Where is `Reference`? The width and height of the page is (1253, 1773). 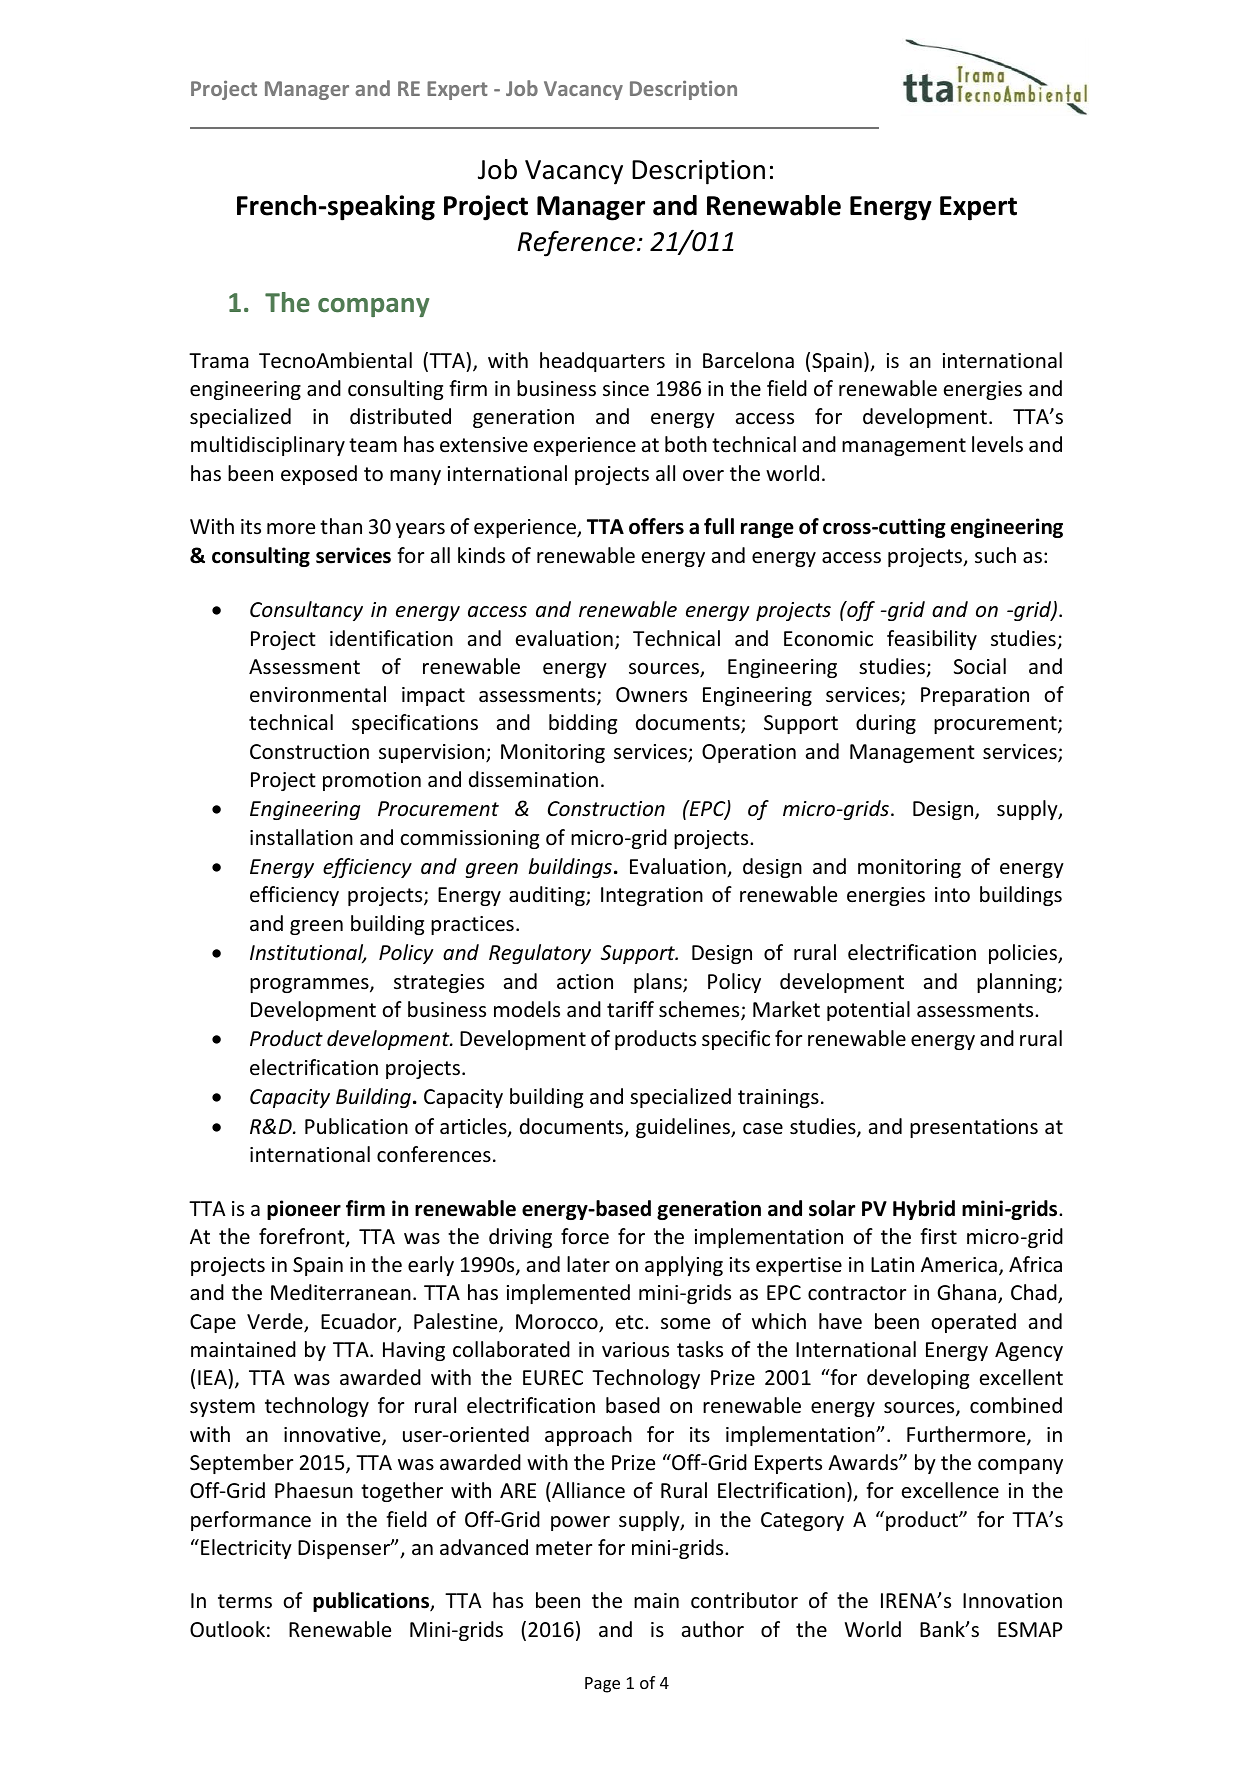 Reference is located at coordinates (576, 243).
